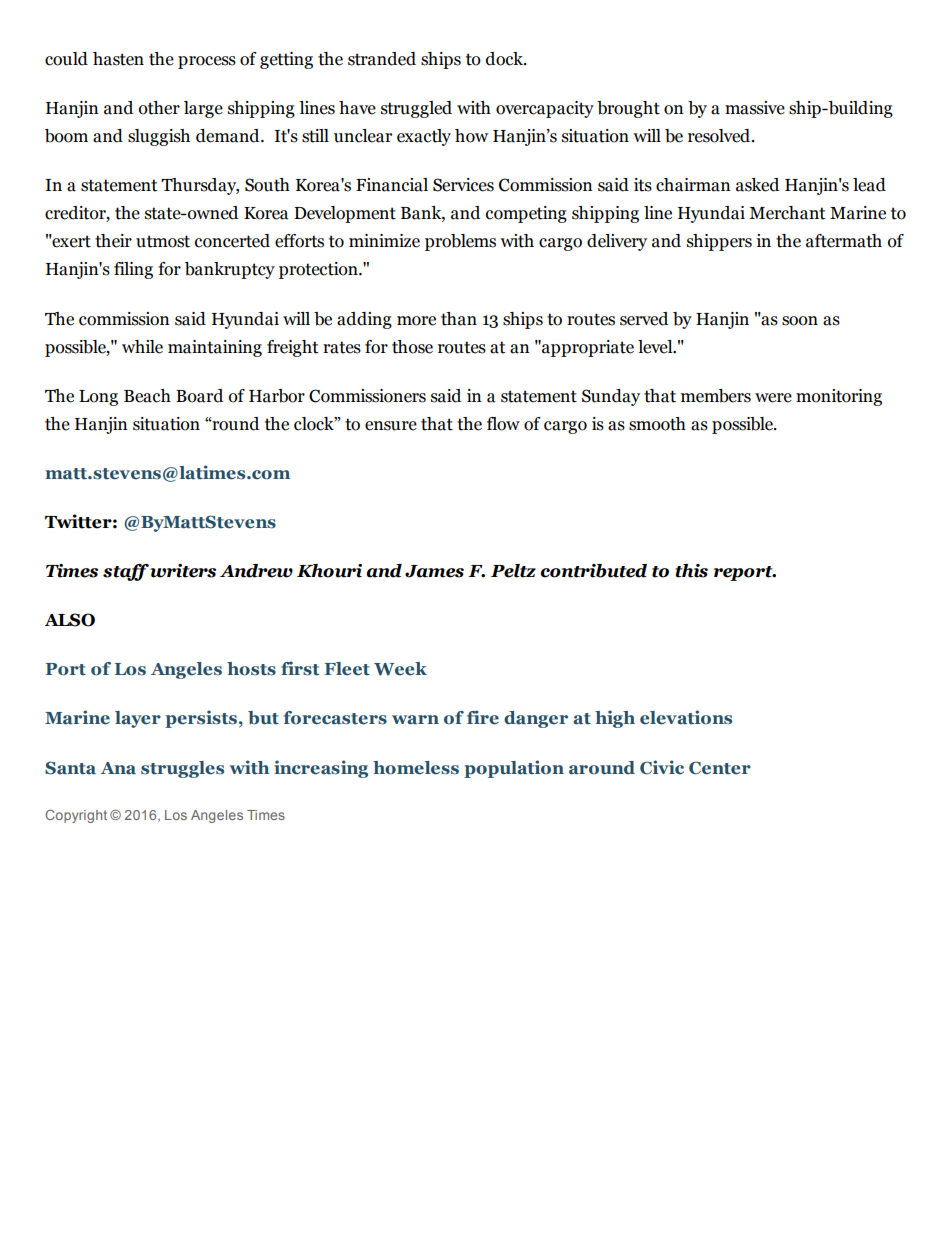  I want to click on massive, so click(755, 108).
